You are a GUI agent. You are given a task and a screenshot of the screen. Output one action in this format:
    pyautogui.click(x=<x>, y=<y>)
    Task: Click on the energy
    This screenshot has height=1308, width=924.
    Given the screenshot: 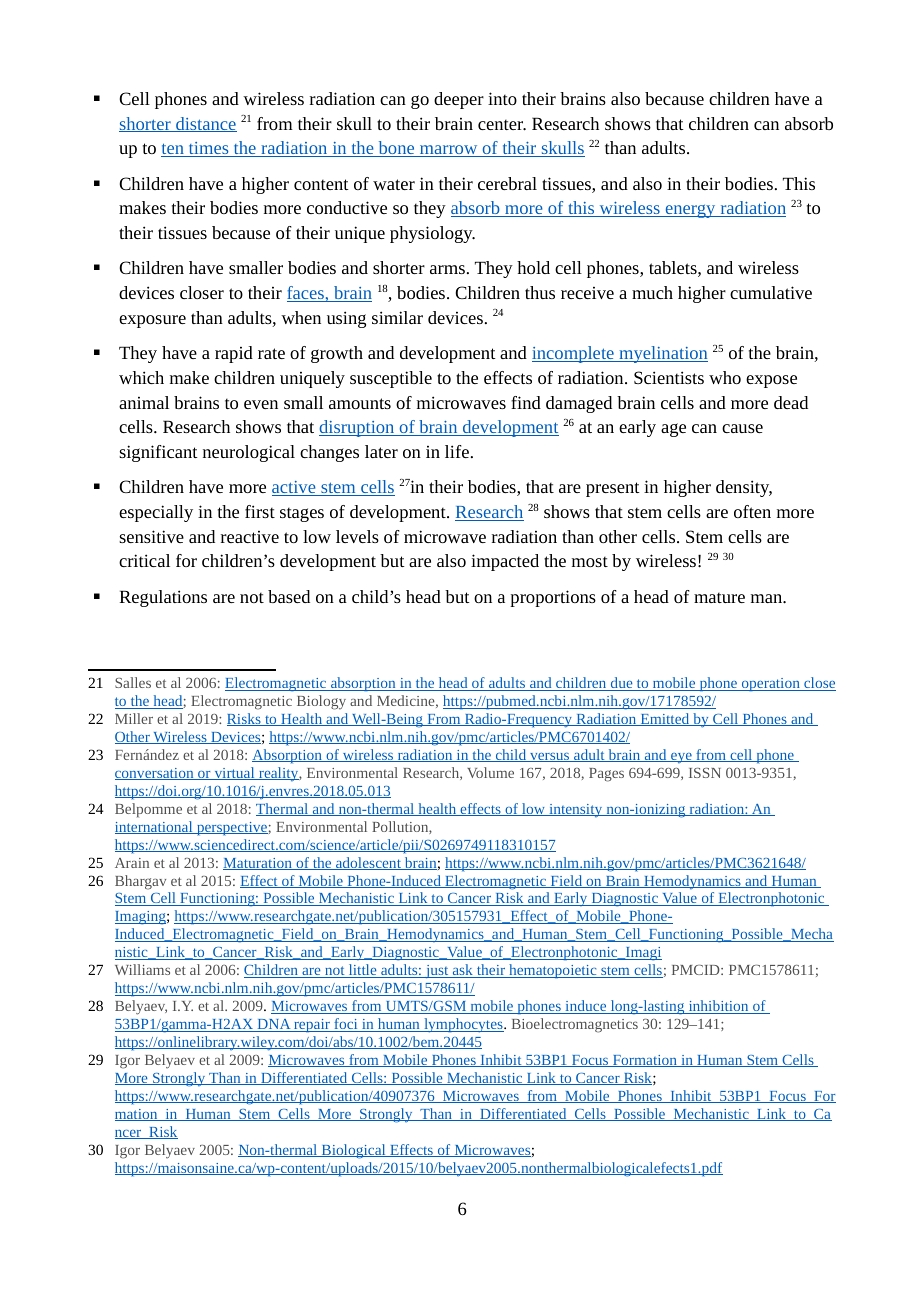 What is the action you would take?
    pyautogui.click(x=690, y=211)
